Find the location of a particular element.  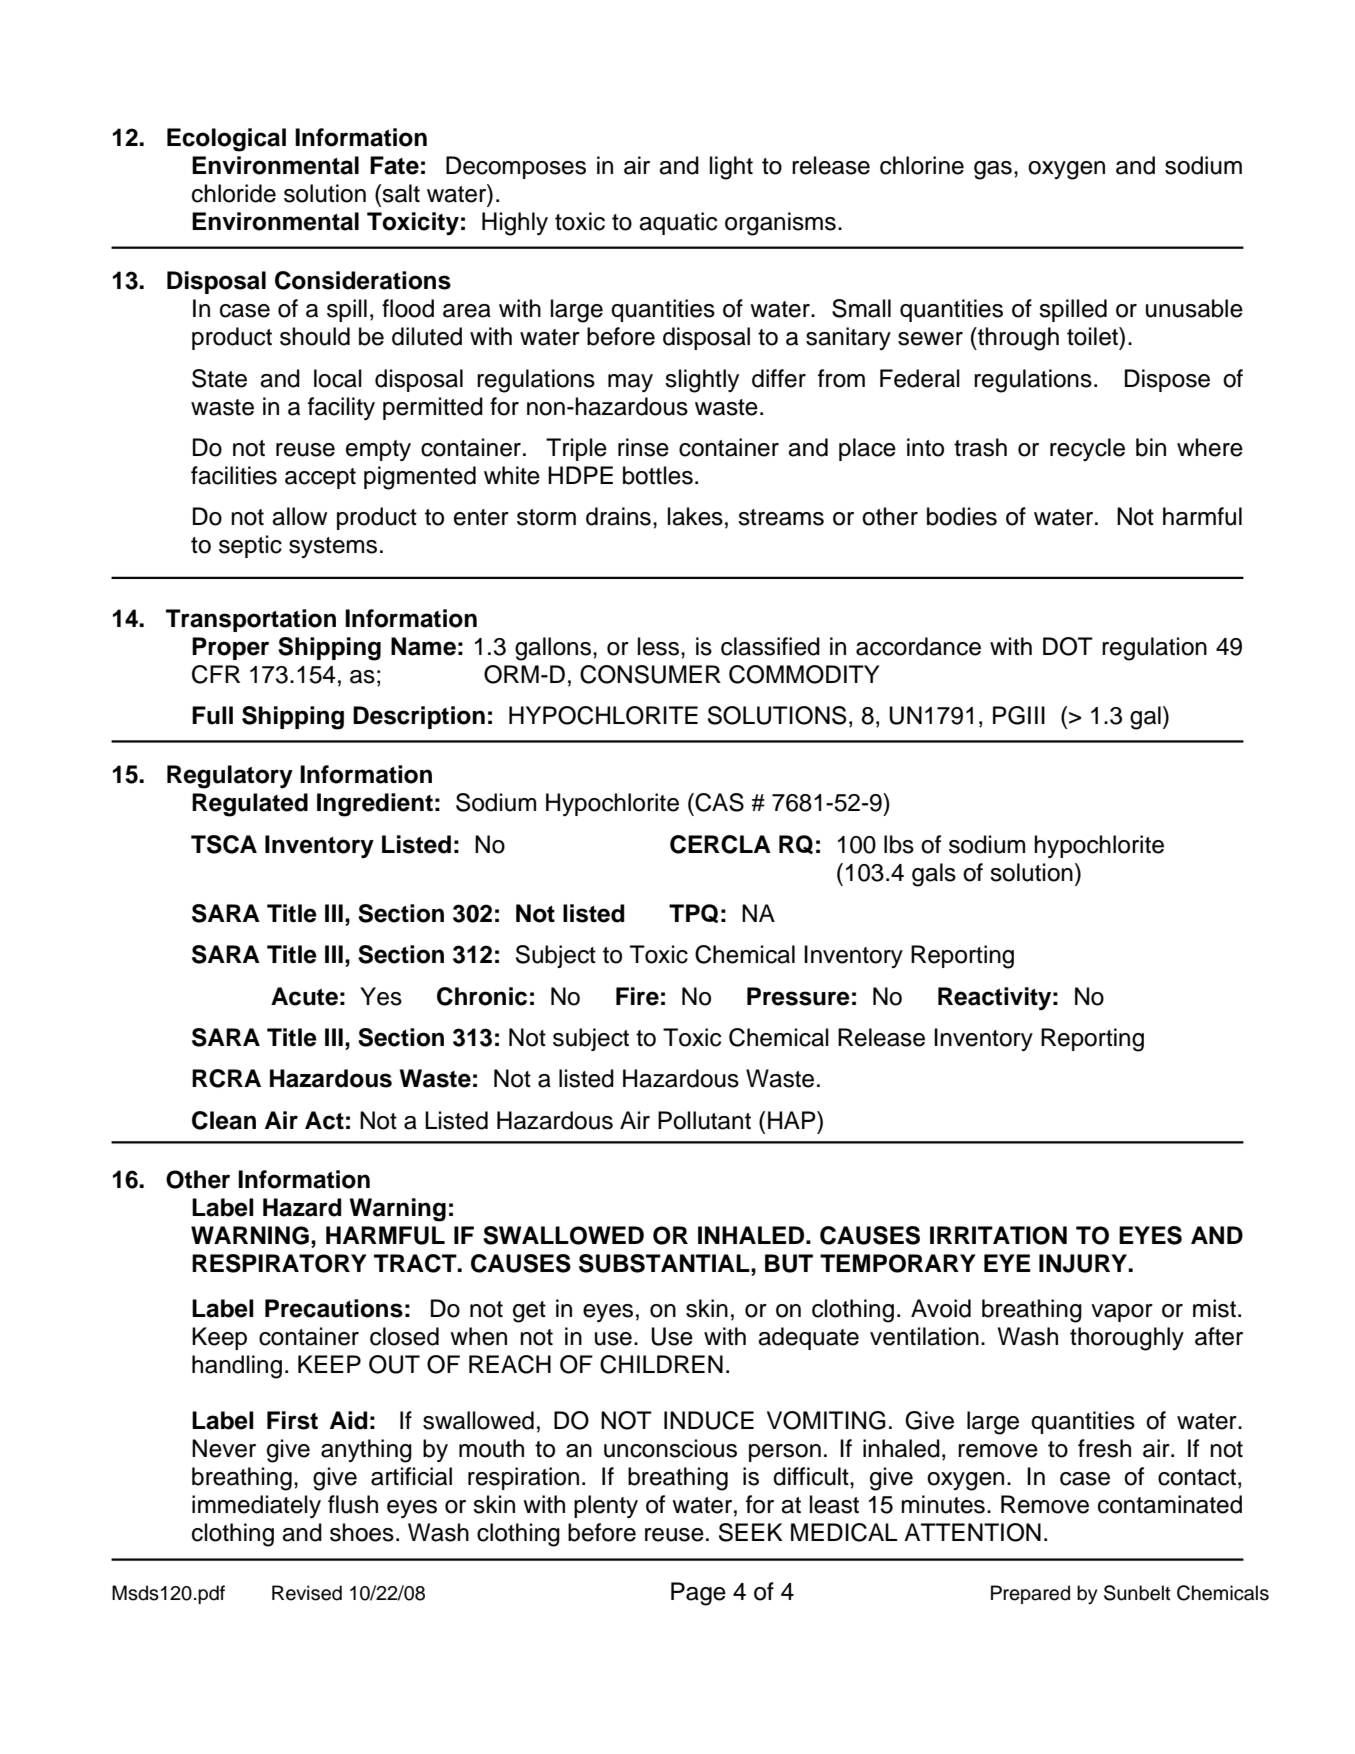

gas is located at coordinates (993, 170).
